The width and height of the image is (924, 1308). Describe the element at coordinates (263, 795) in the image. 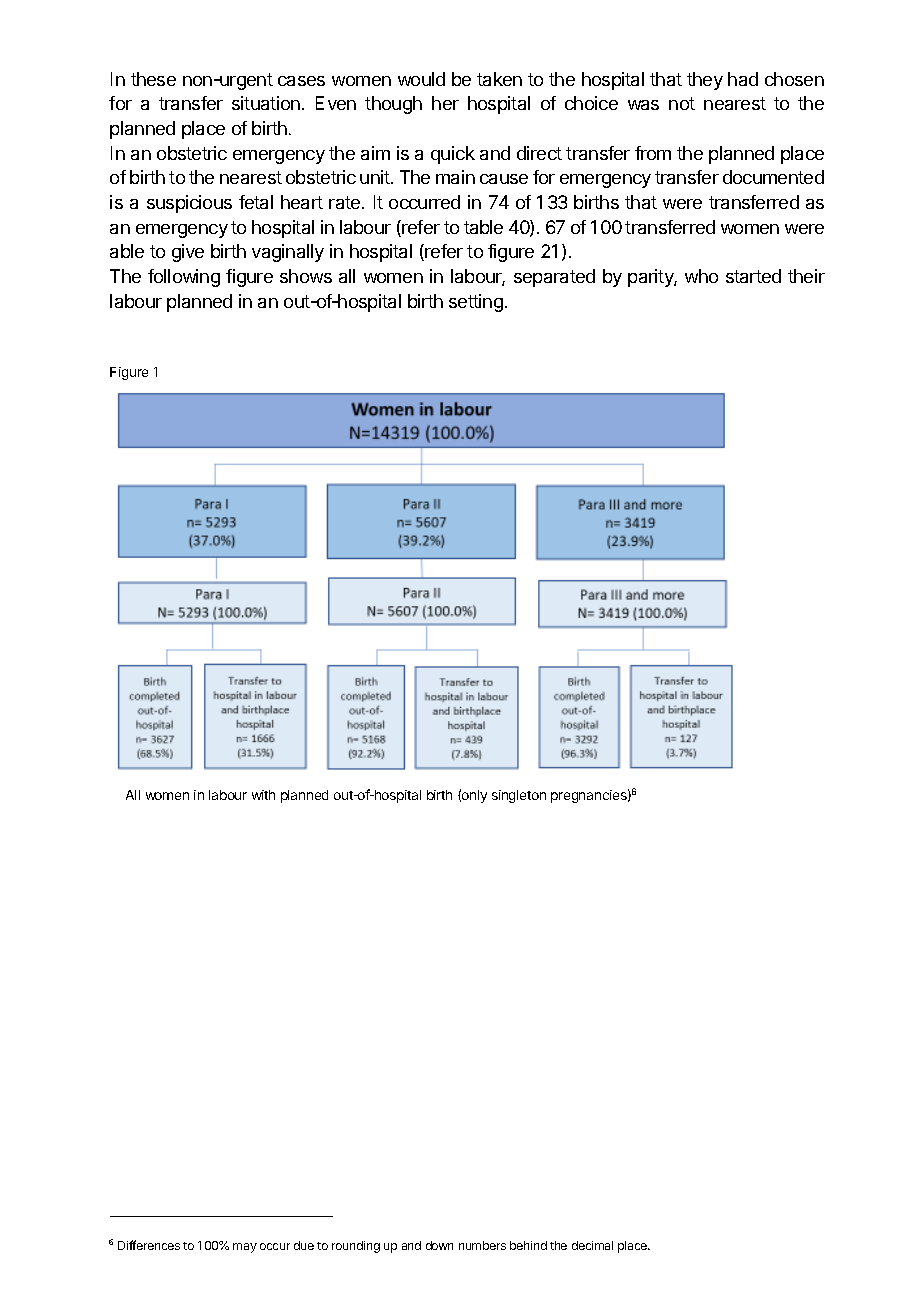

I see `with` at that location.
